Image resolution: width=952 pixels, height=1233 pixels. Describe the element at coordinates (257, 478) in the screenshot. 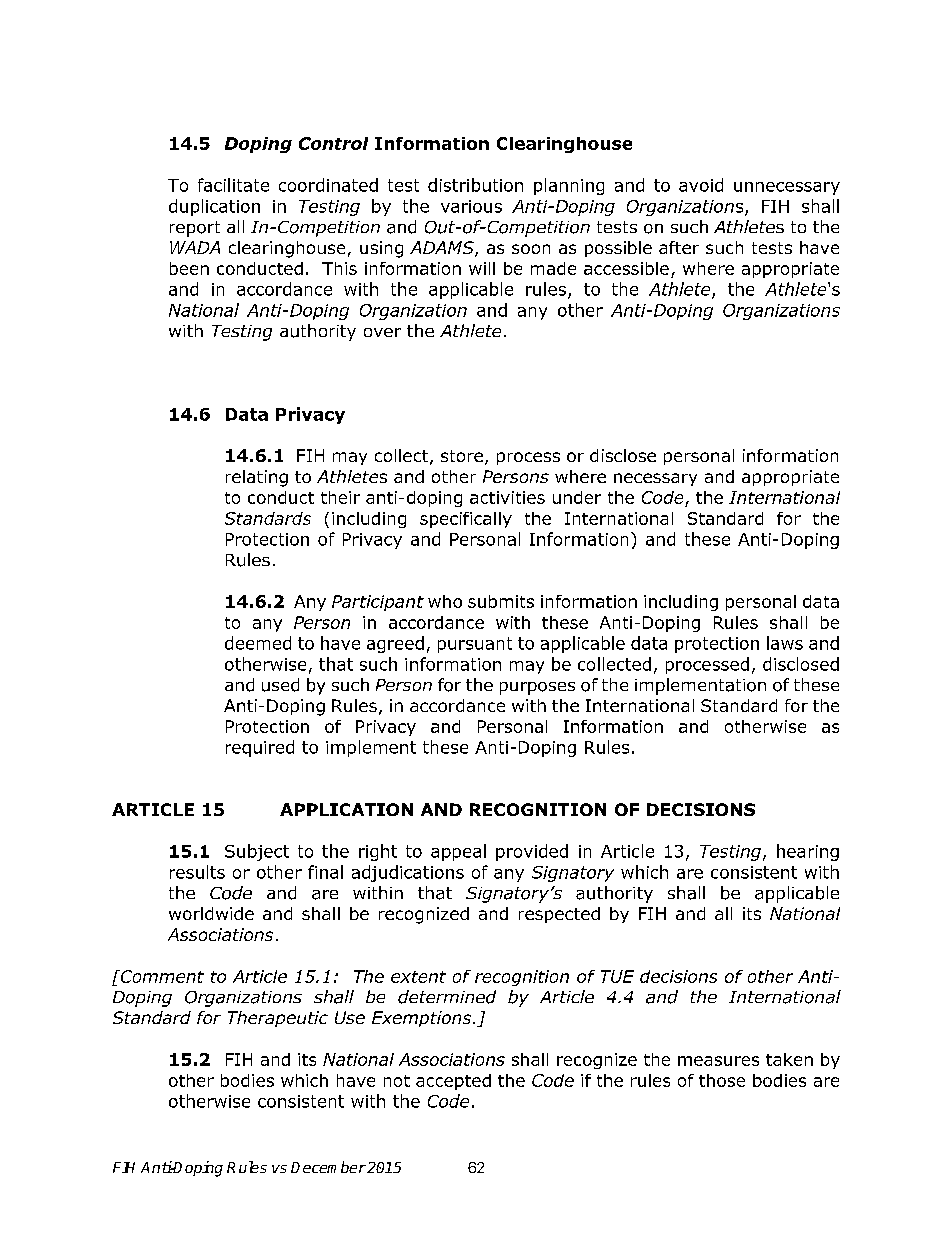

I see `relating` at that location.
